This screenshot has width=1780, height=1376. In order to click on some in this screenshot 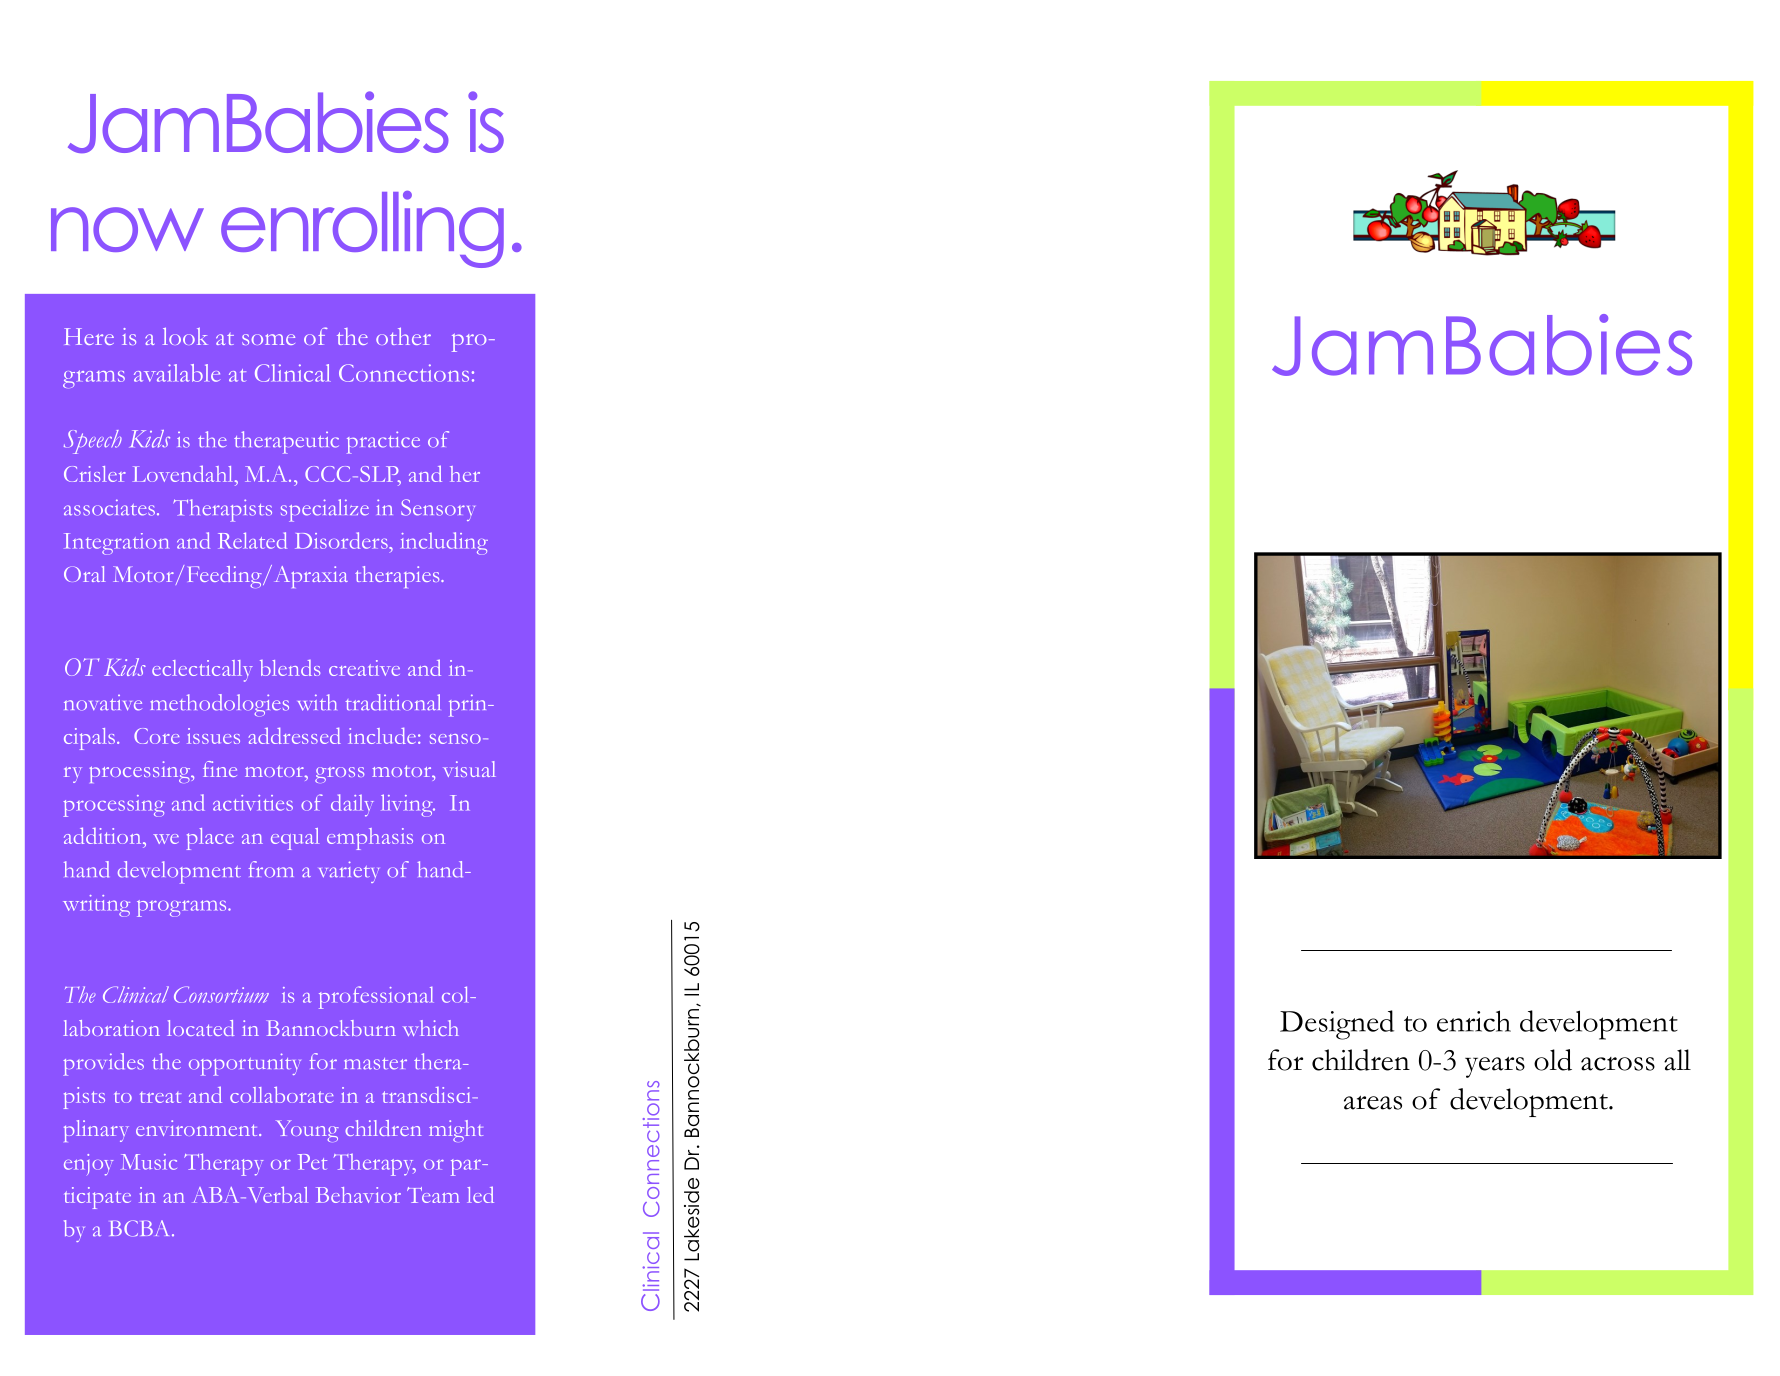, I will do `click(268, 339)`.
